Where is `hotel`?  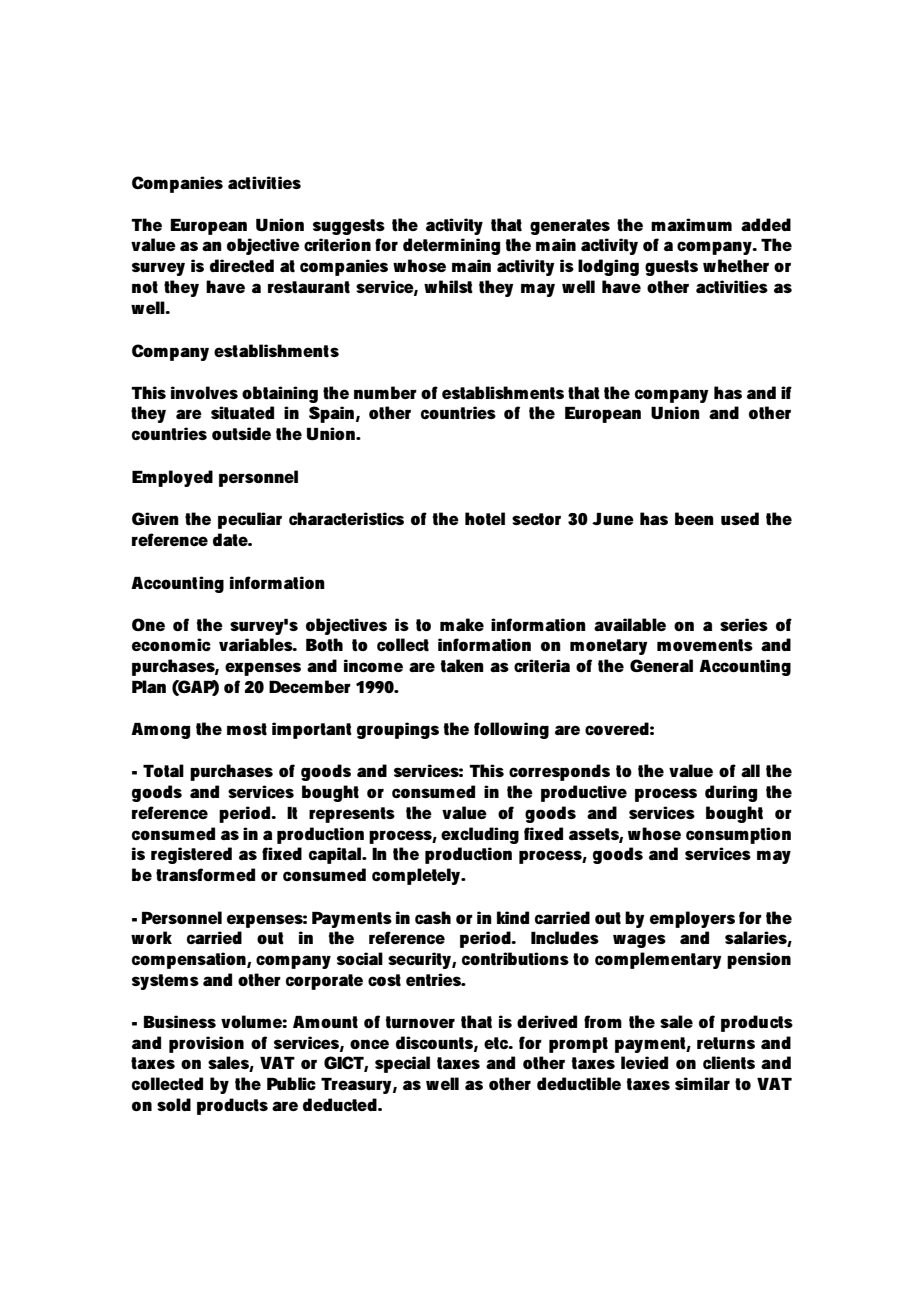 hotel is located at coordinates (485, 519).
